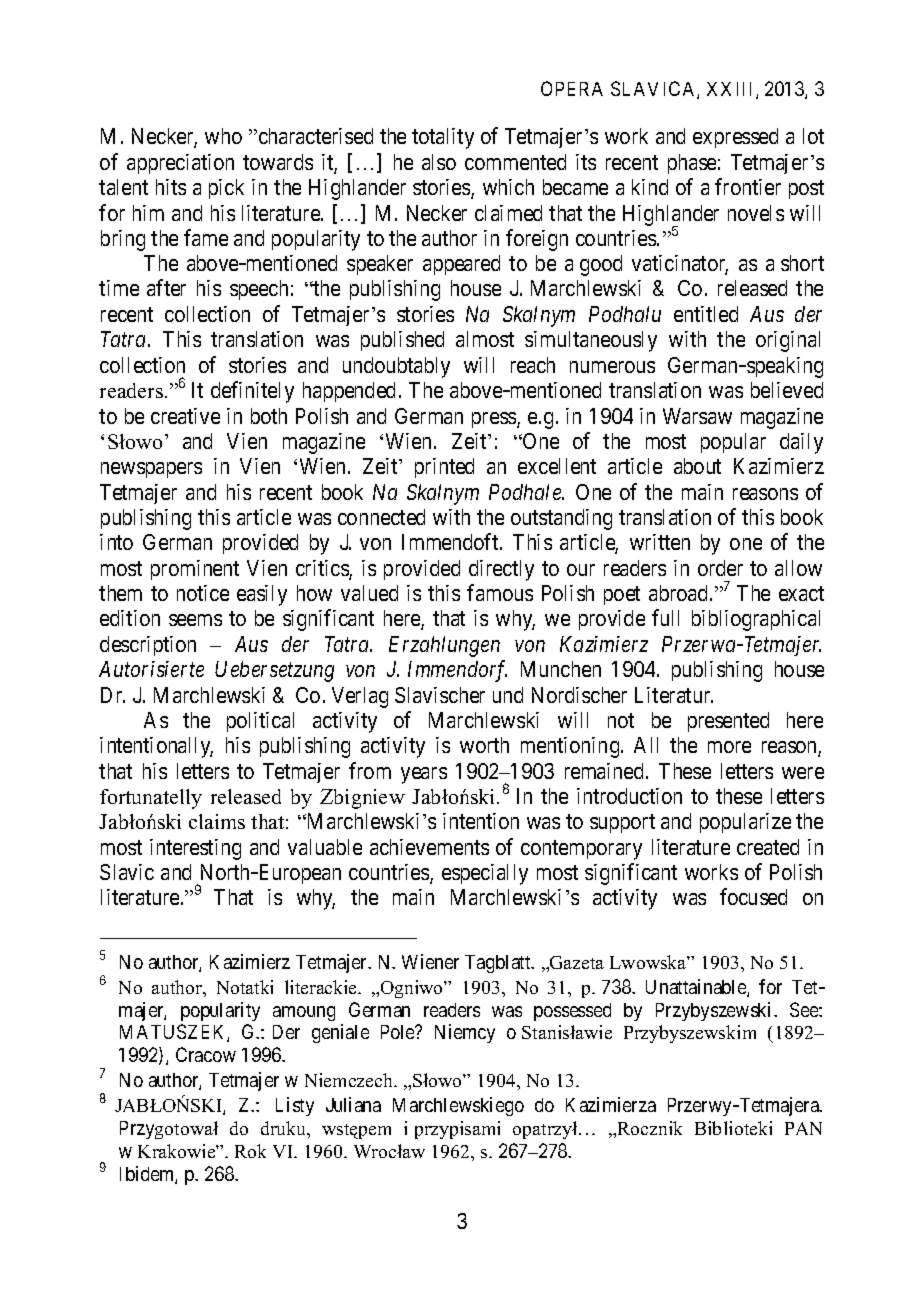 The width and height of the document is (924, 1313). I want to click on order, so click(720, 568).
